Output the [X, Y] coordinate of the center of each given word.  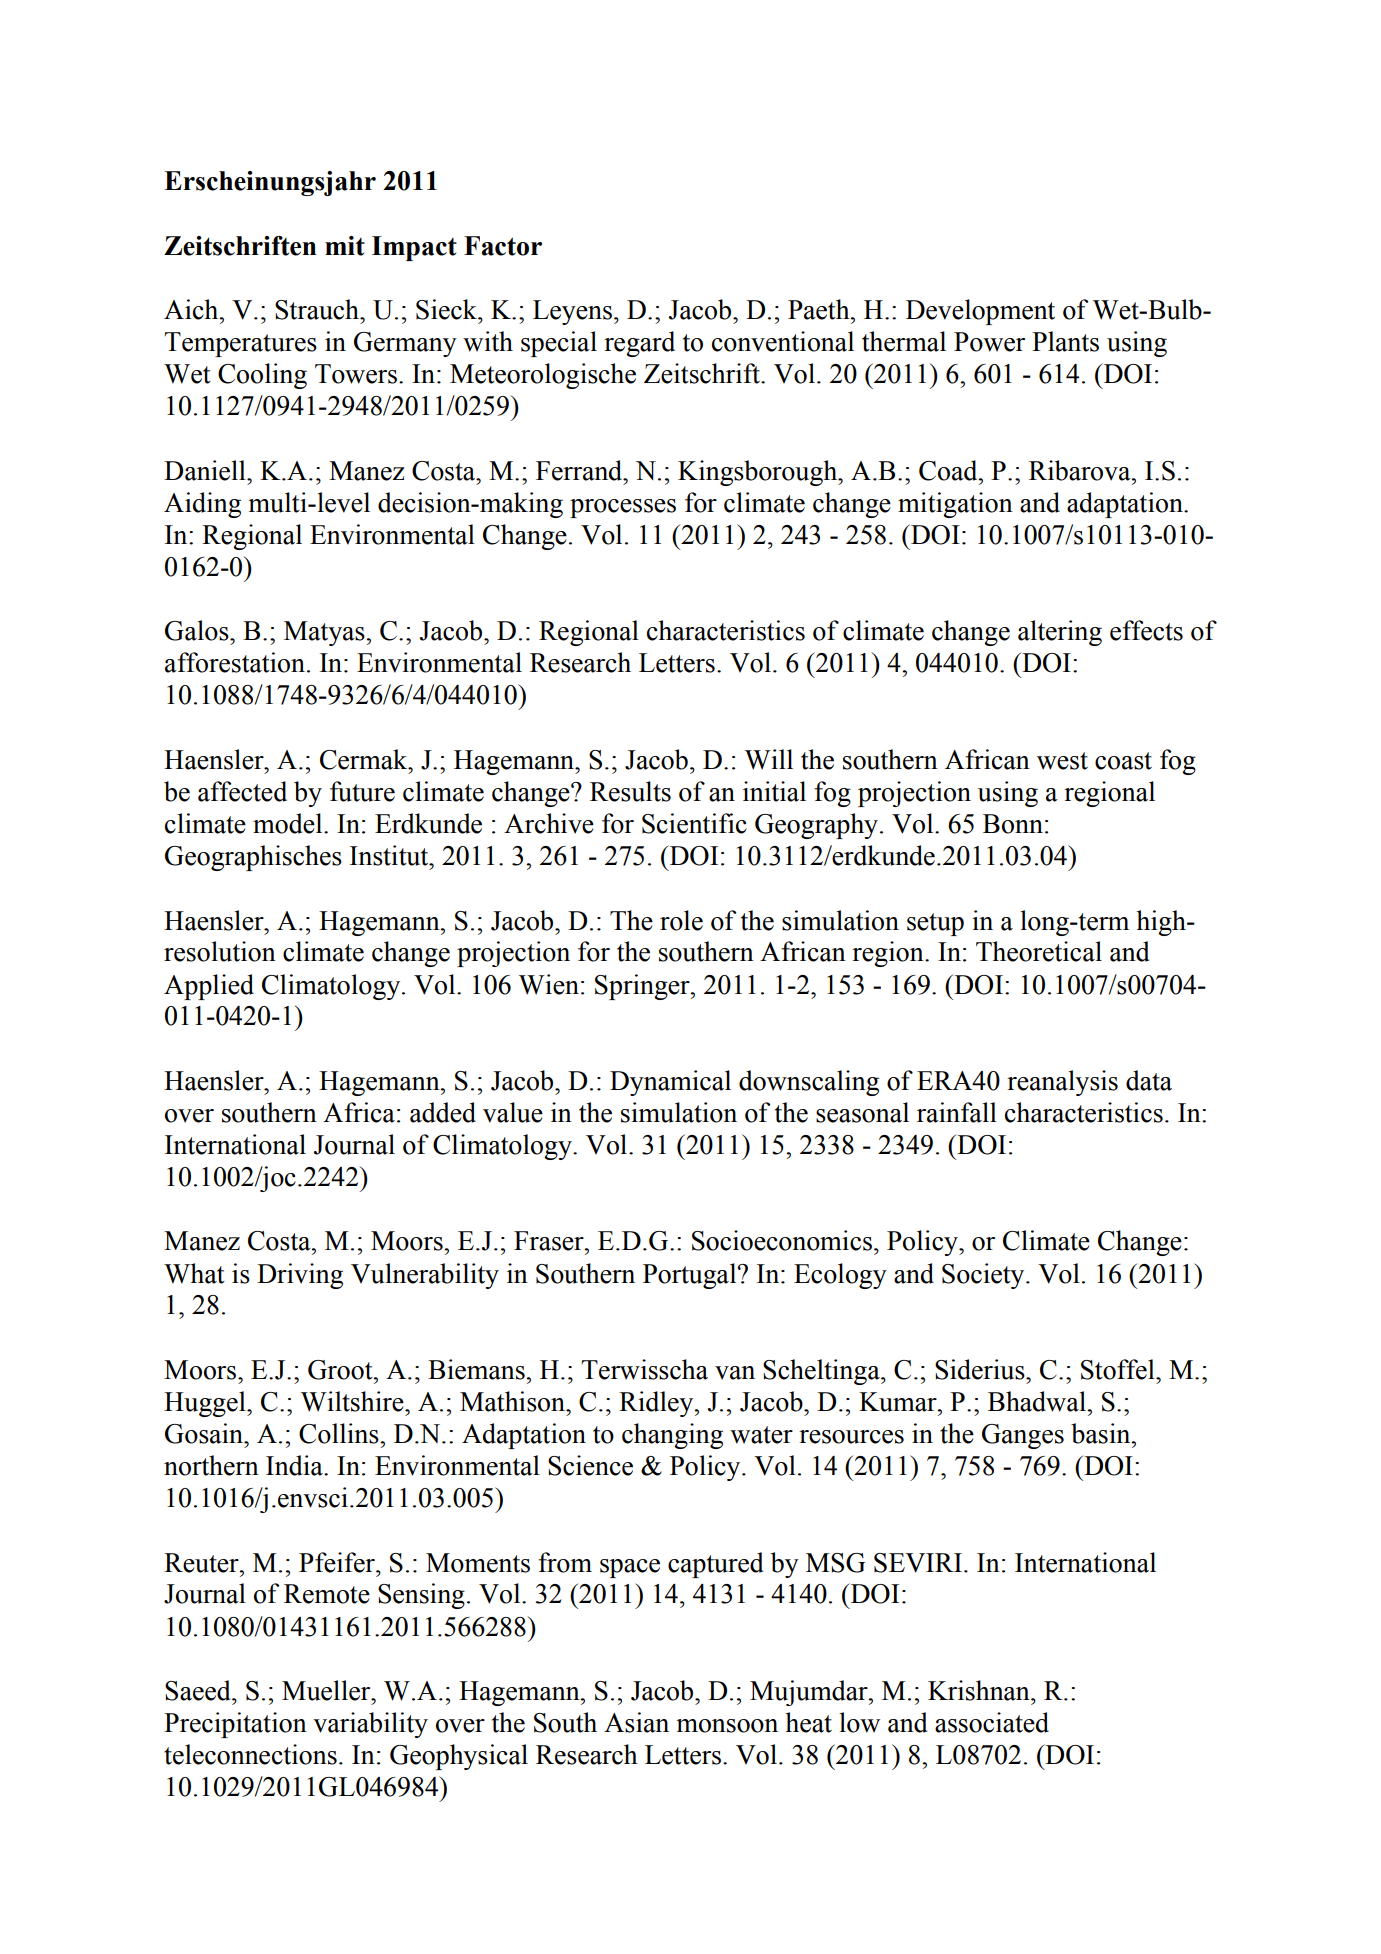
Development [980, 312]
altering [1060, 633]
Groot [341, 1370]
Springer [643, 987]
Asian [636, 1722]
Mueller [327, 1690]
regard [639, 344]
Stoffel [1119, 1369]
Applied [209, 987]
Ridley [657, 1404]
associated [992, 1722]
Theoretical [1039, 951]
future [362, 791]
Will [769, 759]
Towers [356, 374]
